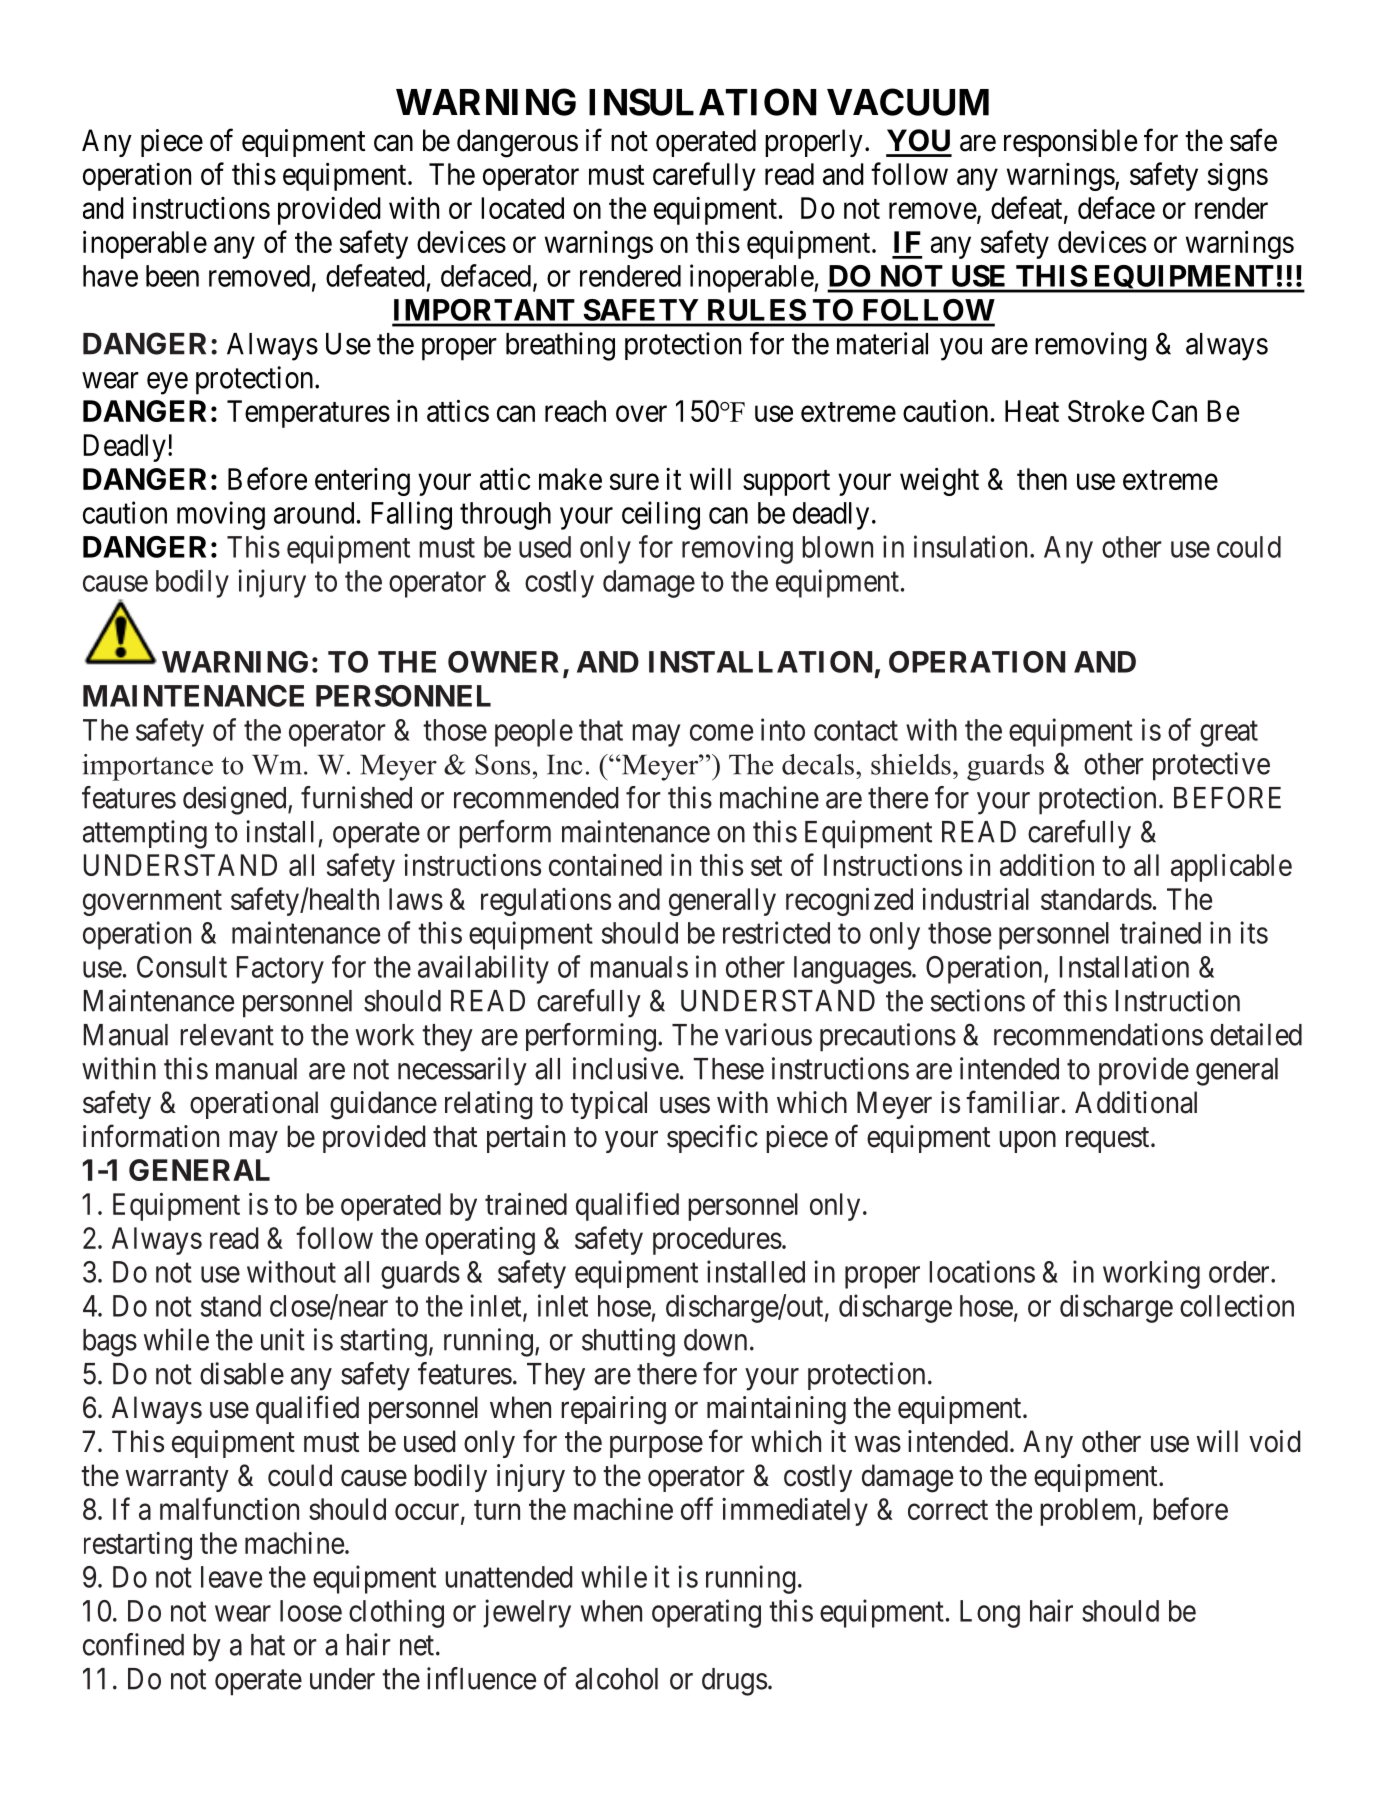 The height and width of the document is (1795, 1387). What do you see at coordinates (522, 208) in the document?
I see `located` at bounding box center [522, 208].
